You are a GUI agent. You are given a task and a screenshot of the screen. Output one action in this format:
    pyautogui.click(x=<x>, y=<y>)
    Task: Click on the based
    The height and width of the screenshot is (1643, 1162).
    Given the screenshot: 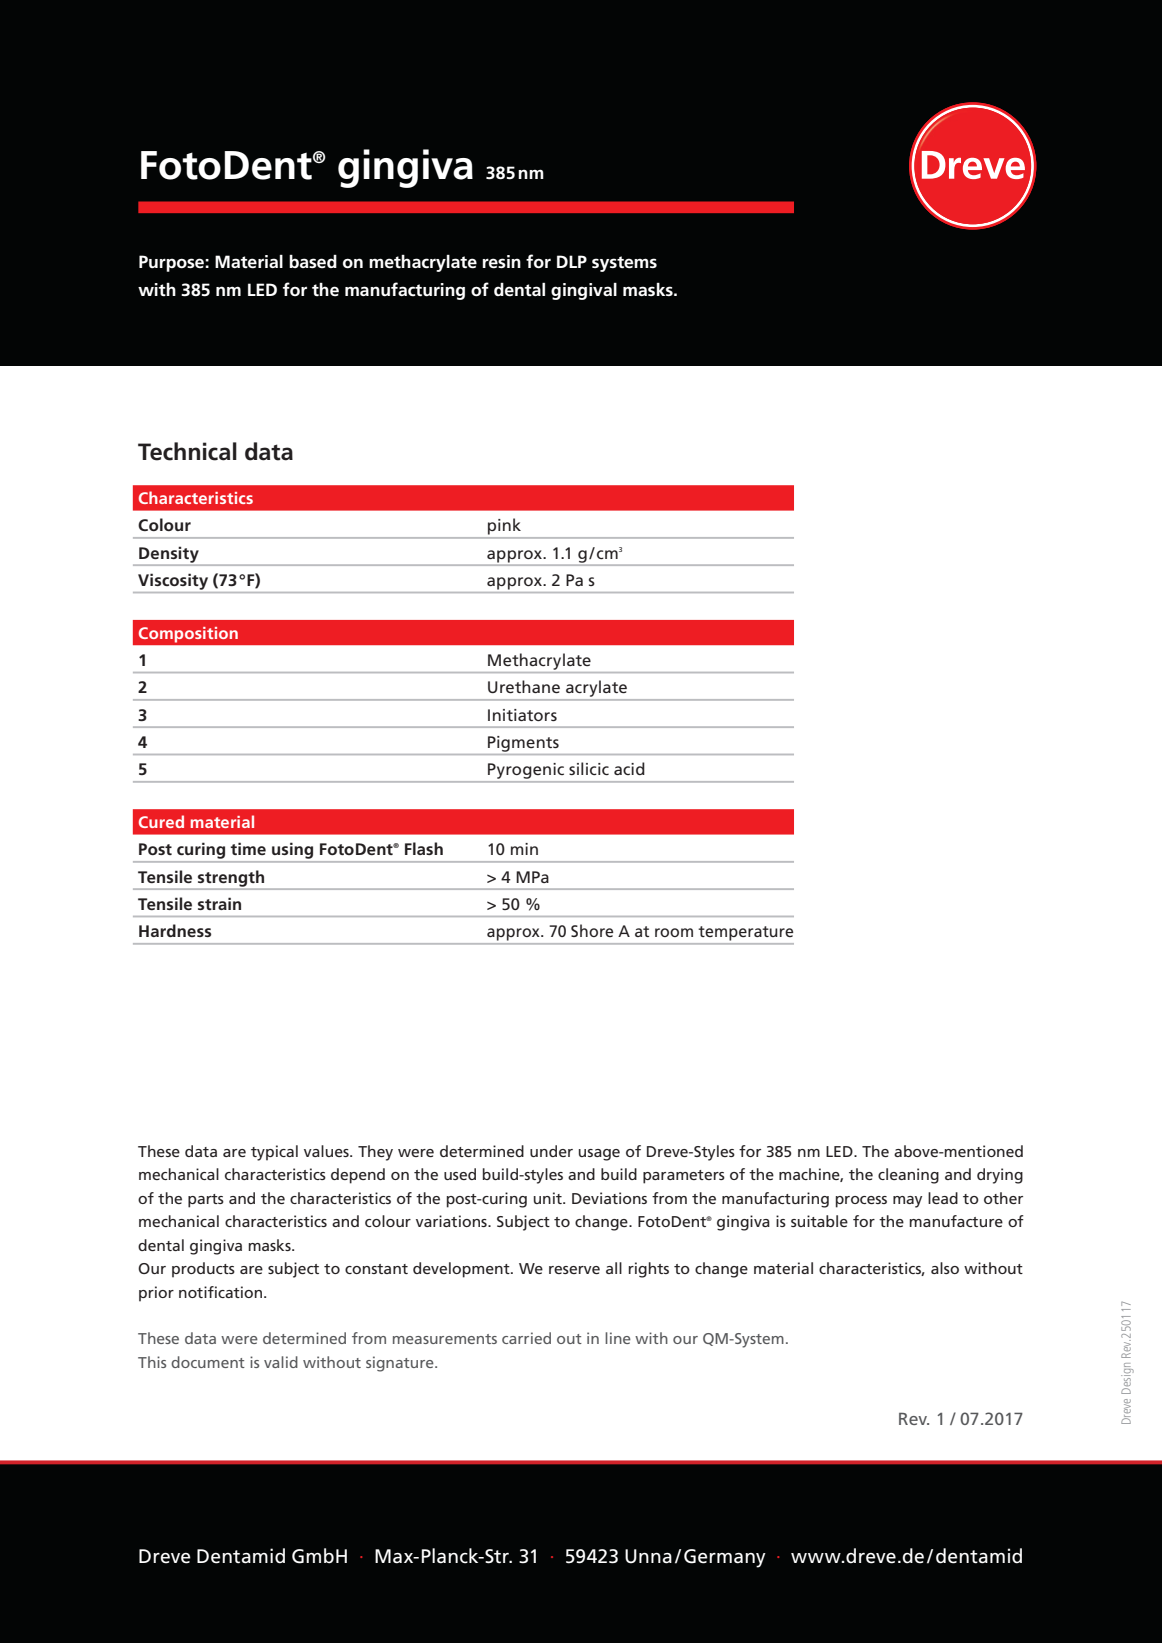 What is the action you would take?
    pyautogui.click(x=313, y=262)
